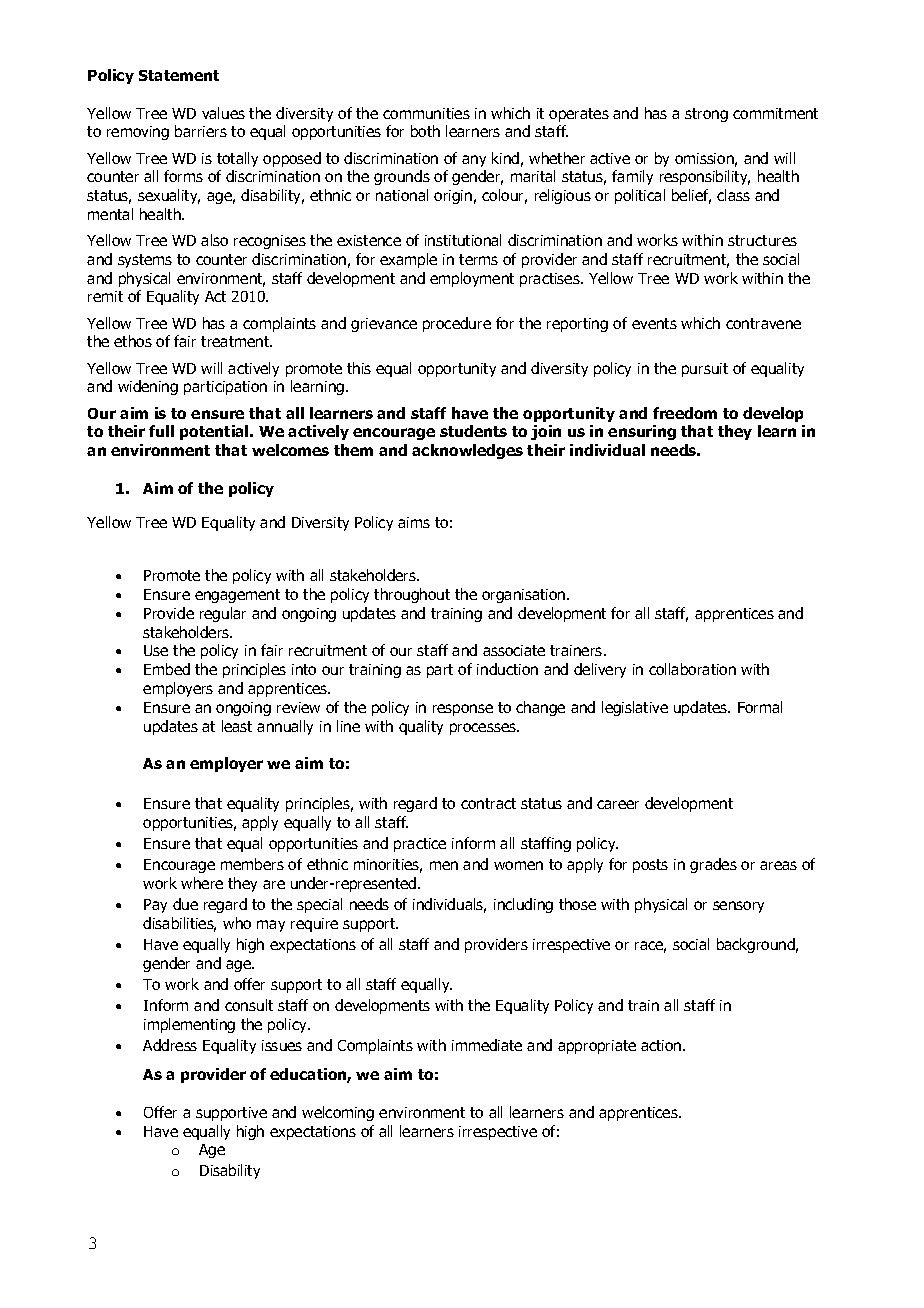 The width and height of the screenshot is (924, 1308). Describe the element at coordinates (706, 115) in the screenshot. I see `strong` at that location.
